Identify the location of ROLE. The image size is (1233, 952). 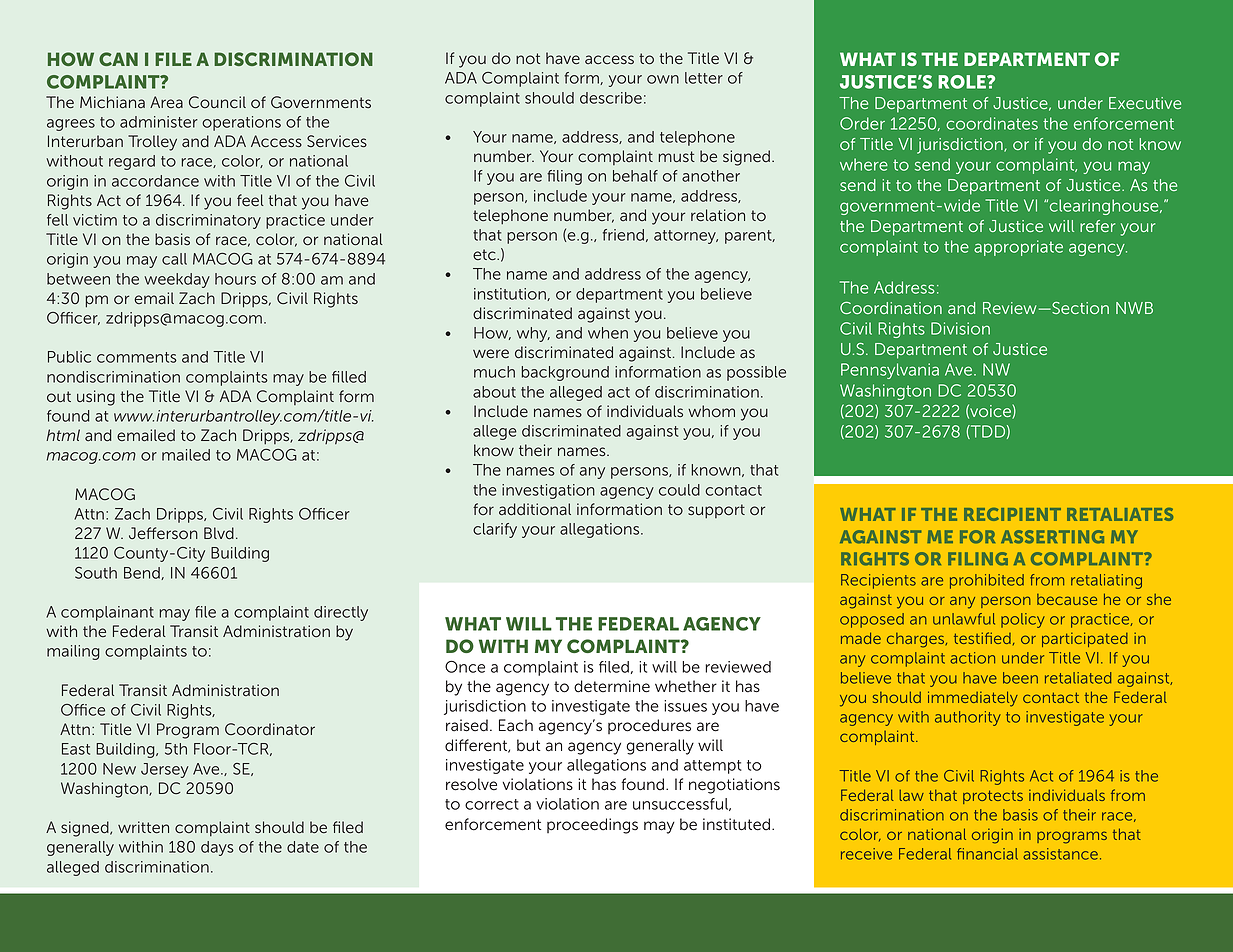
(963, 82).
